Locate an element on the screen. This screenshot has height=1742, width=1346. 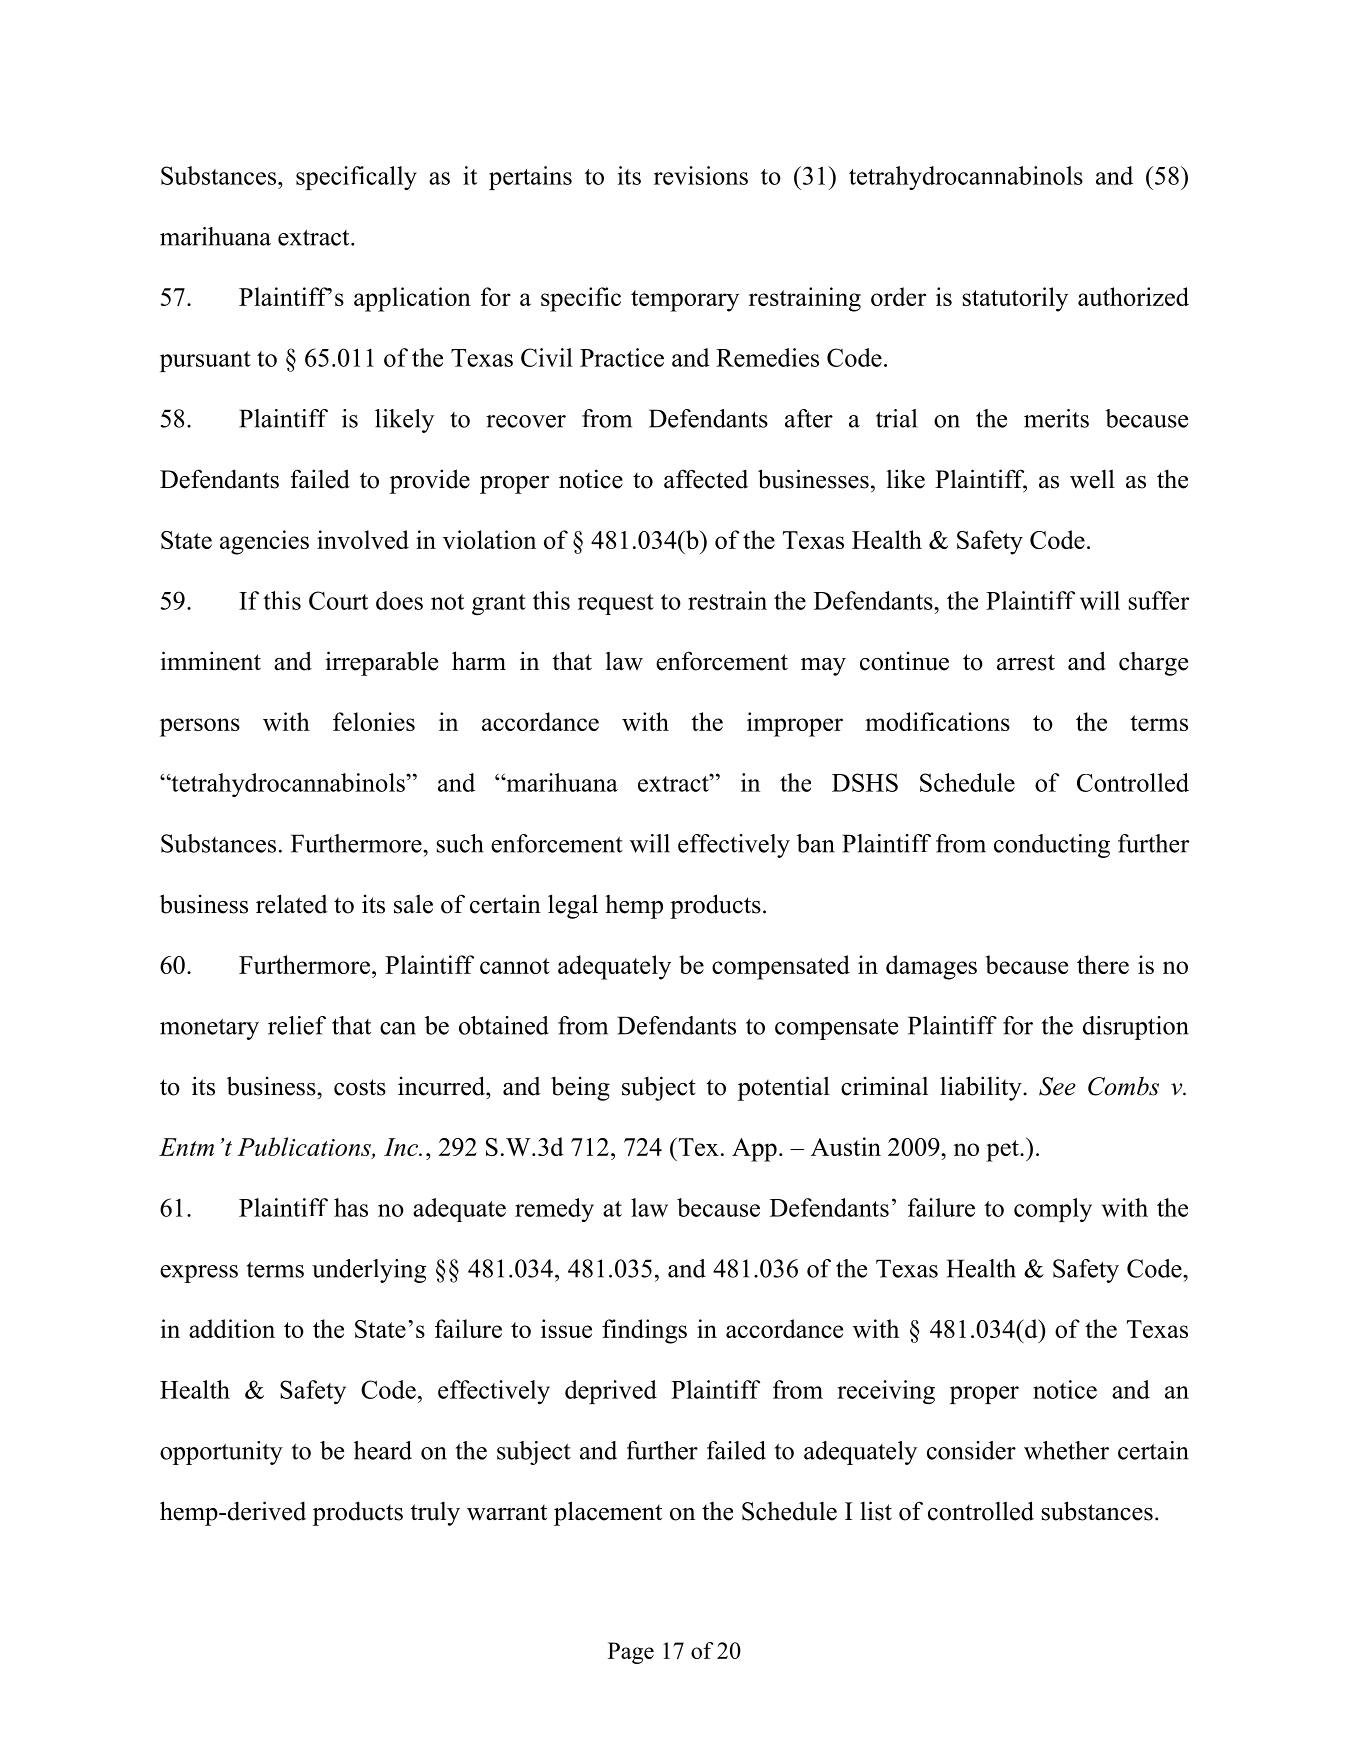
related is located at coordinates (292, 904).
